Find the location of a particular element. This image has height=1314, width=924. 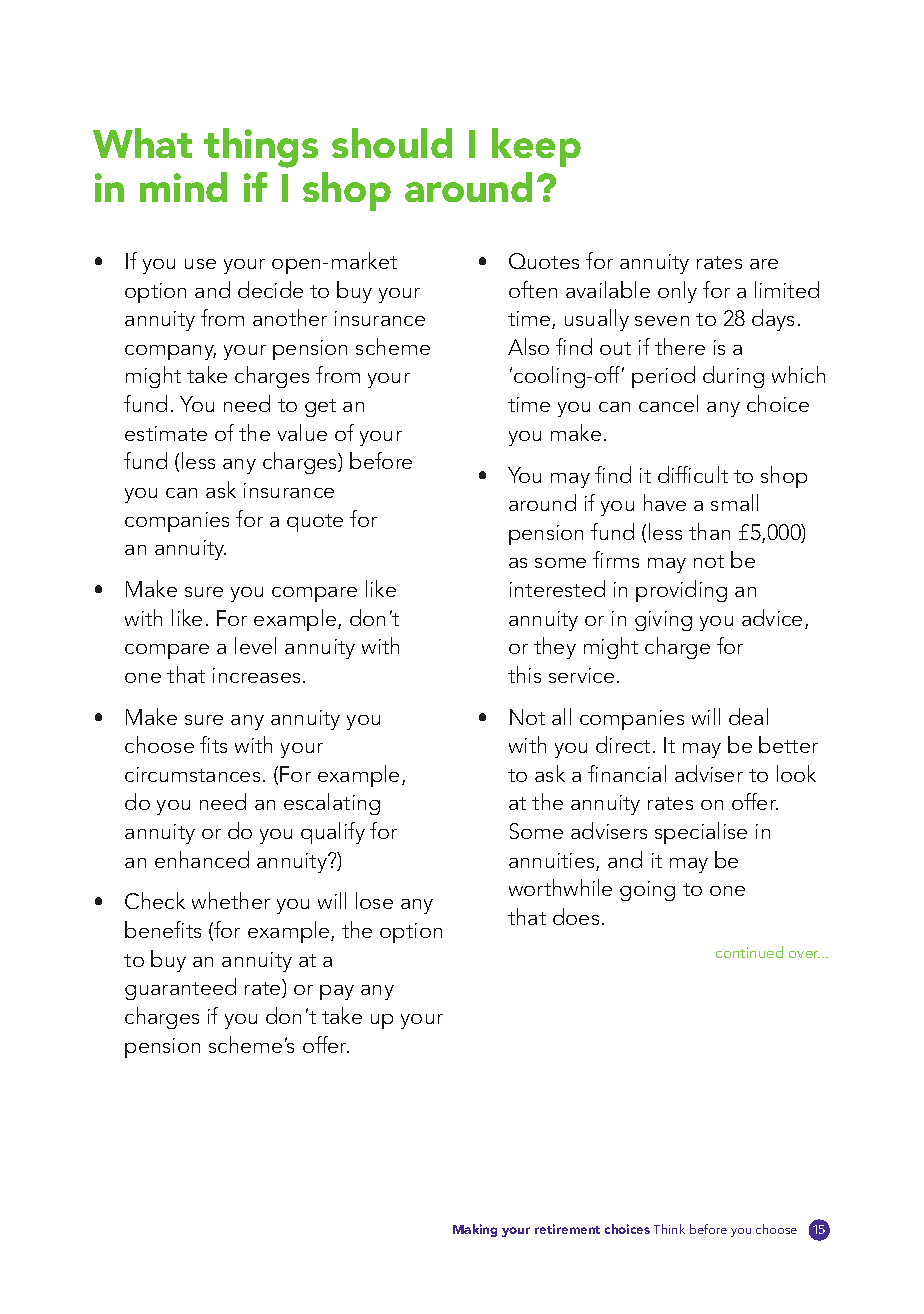

continued is located at coordinates (749, 952).
